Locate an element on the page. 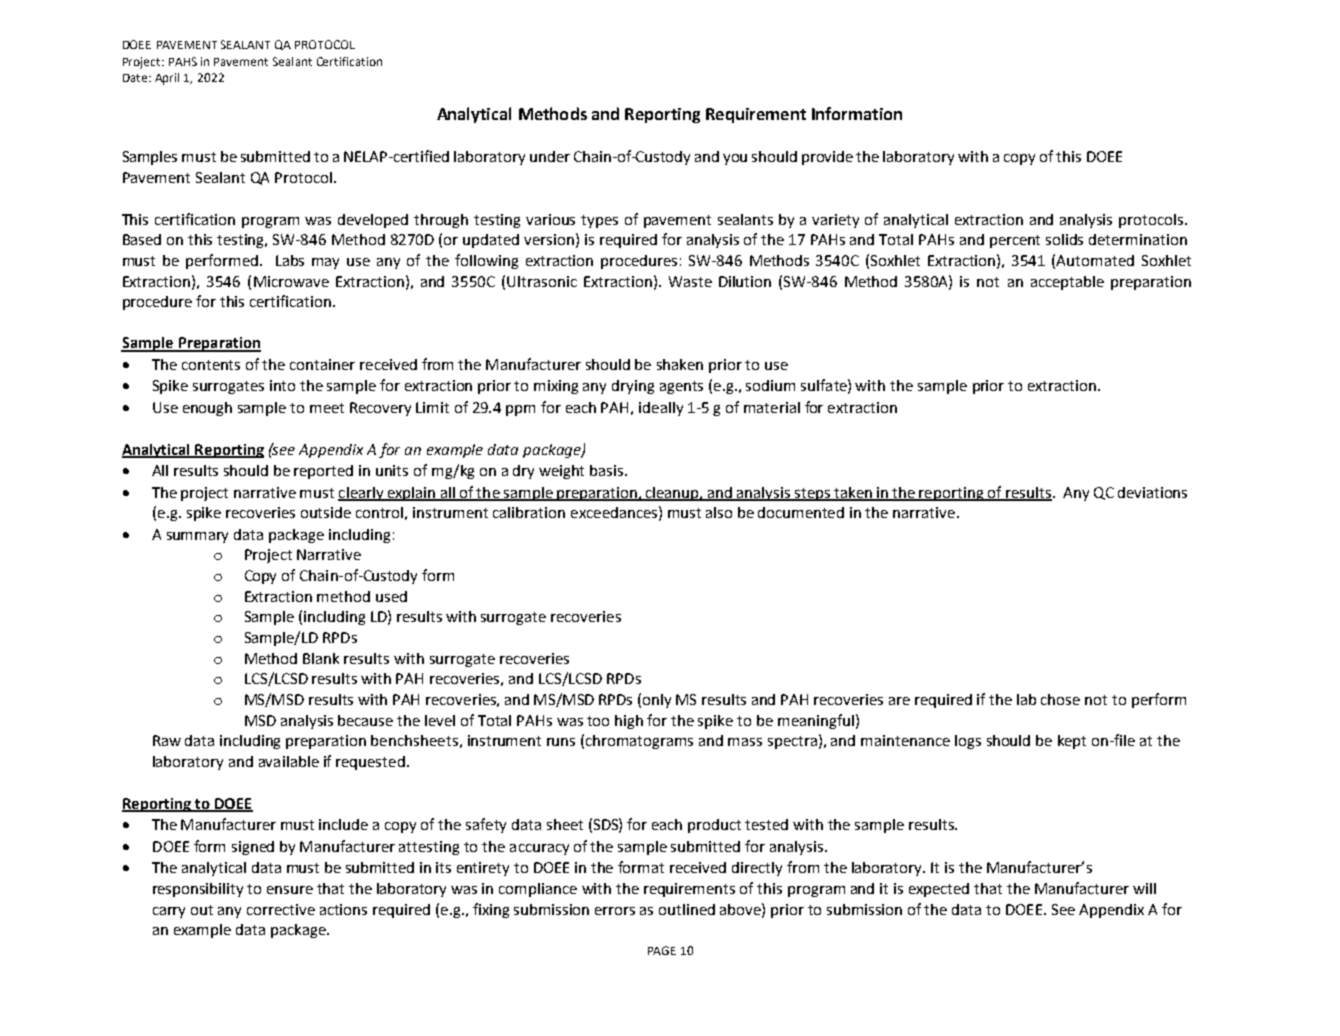 This page has height=1036, width=1340. also is located at coordinates (719, 512).
